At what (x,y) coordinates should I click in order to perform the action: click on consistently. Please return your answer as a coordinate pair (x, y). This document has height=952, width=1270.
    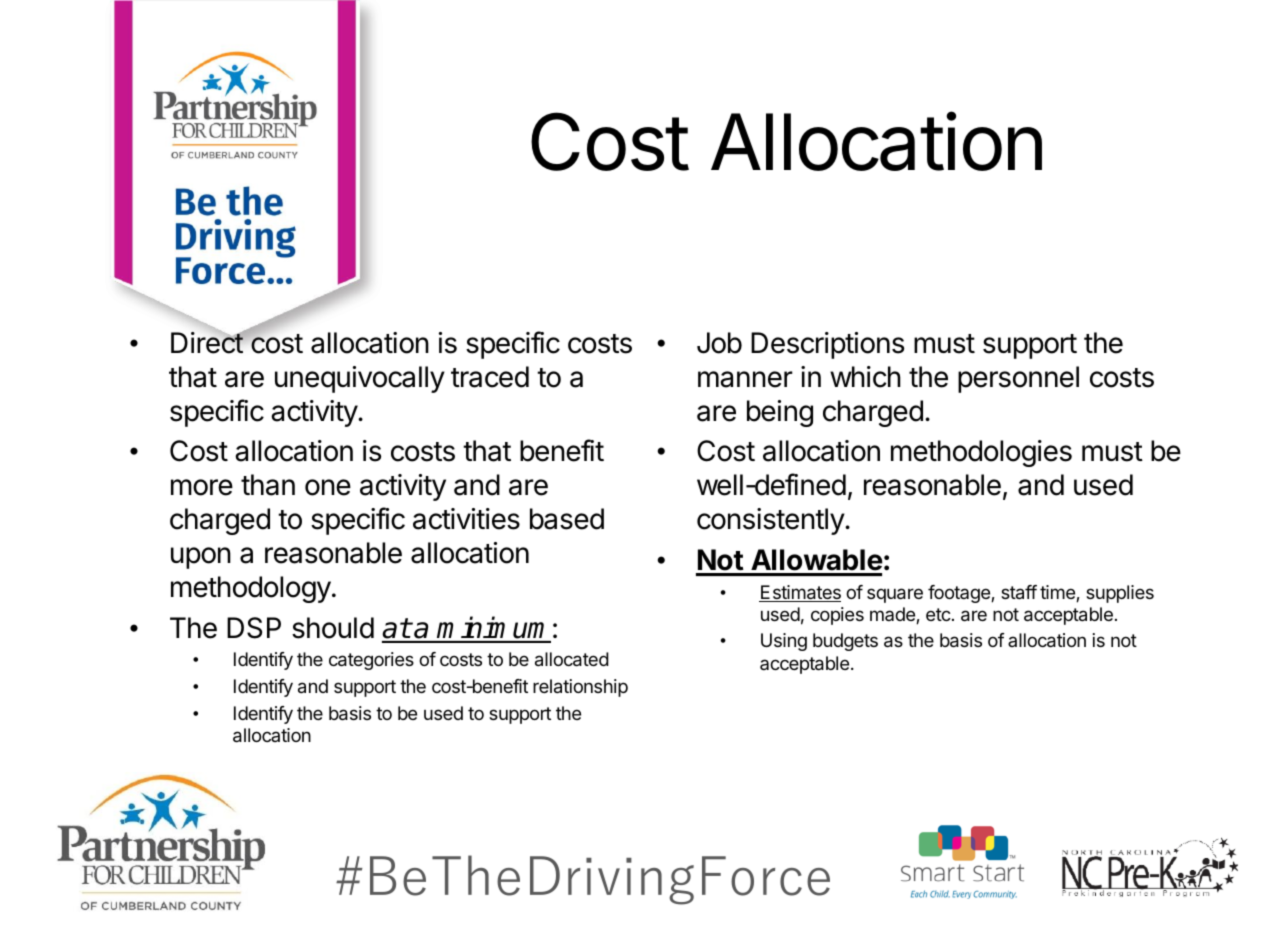
    Looking at the image, I should click on (771, 521).
